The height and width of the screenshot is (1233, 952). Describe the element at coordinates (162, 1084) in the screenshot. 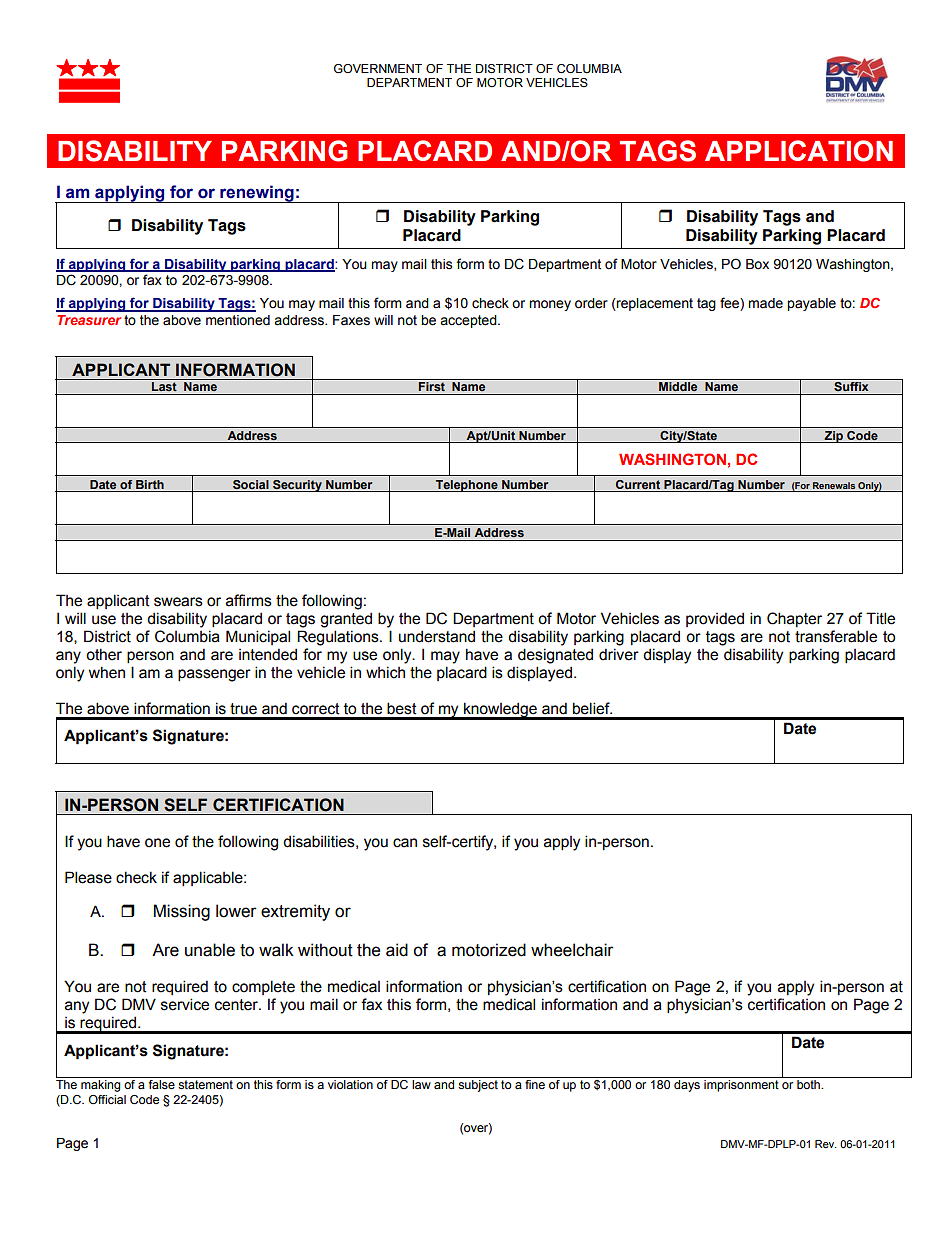

I see `false` at that location.
